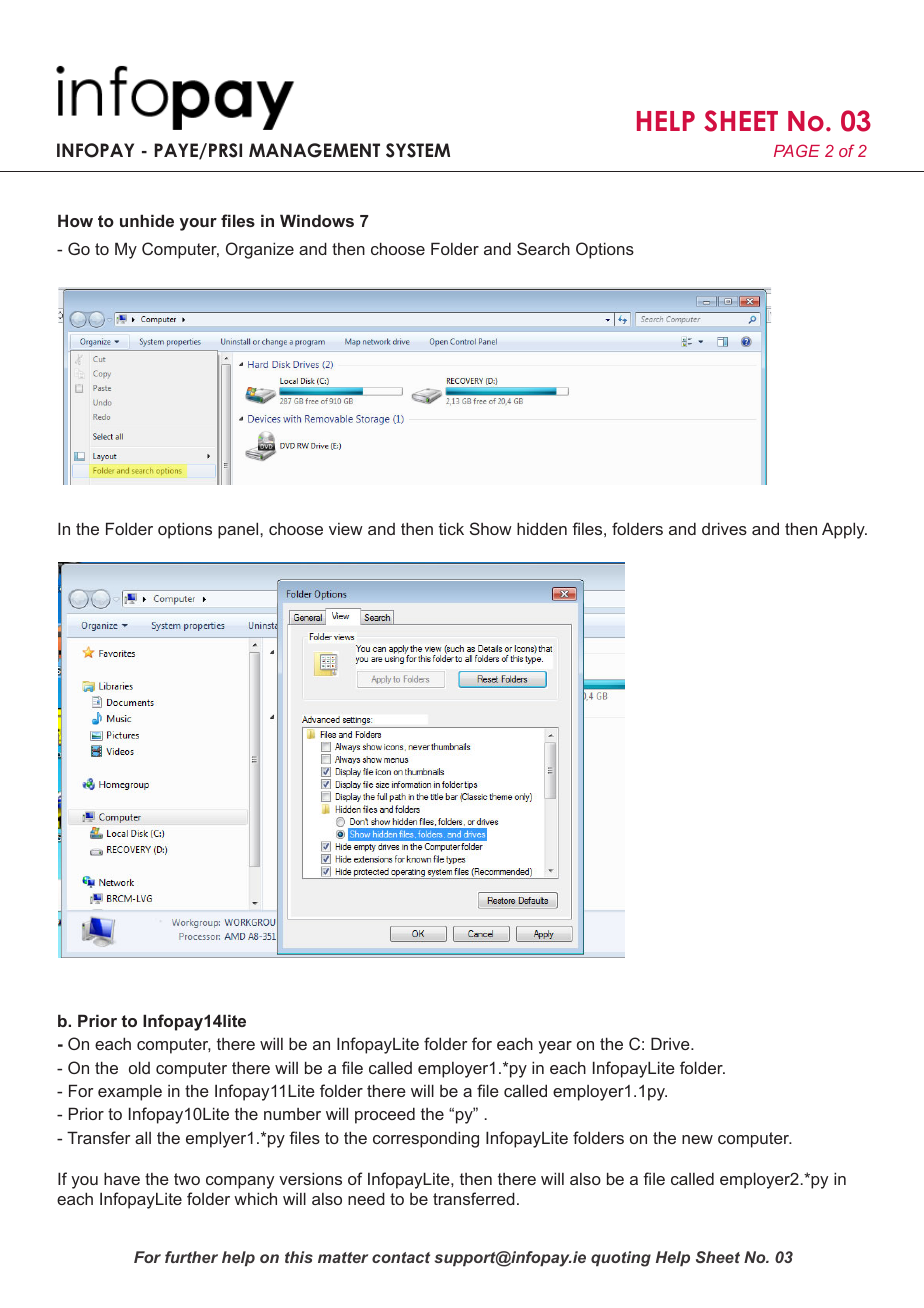 This document has height=1308, width=924. Describe the element at coordinates (239, 530) in the document. I see `panel` at that location.
